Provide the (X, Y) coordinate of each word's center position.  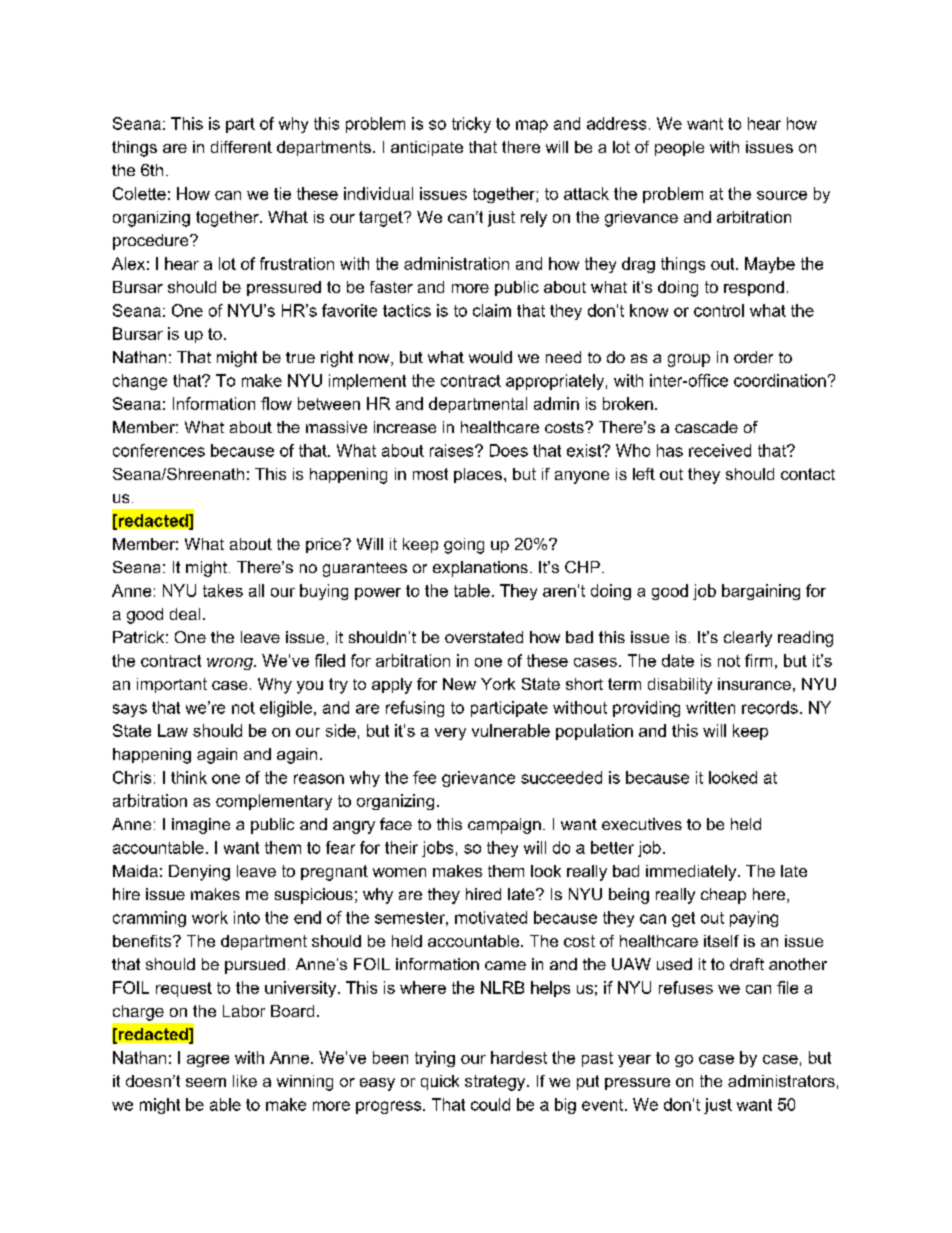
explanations (480, 569)
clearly (748, 639)
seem (206, 1082)
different (241, 147)
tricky (471, 125)
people (679, 148)
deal (185, 614)
